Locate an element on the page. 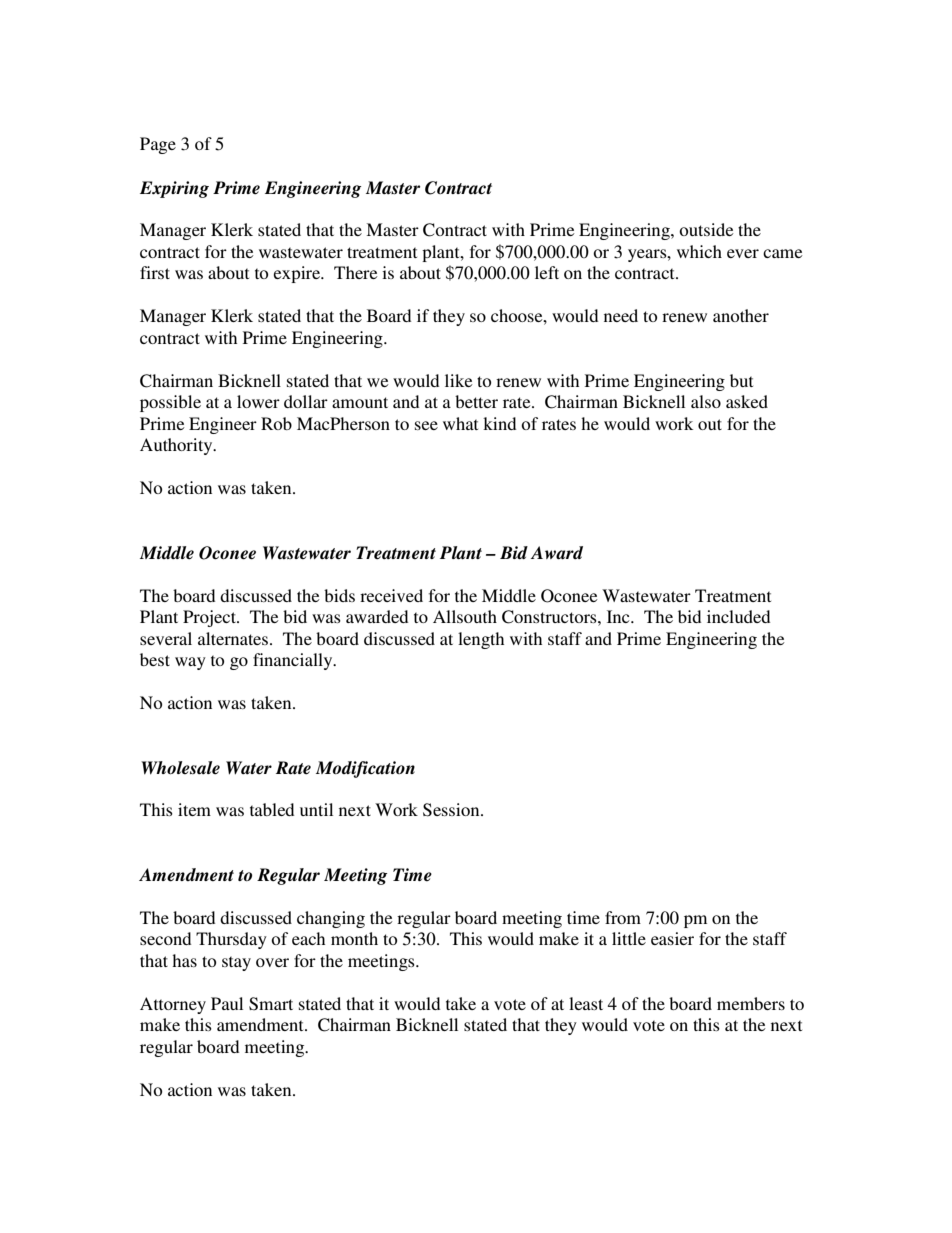 This document has height=1233, width=952. included is located at coordinates (738, 616).
